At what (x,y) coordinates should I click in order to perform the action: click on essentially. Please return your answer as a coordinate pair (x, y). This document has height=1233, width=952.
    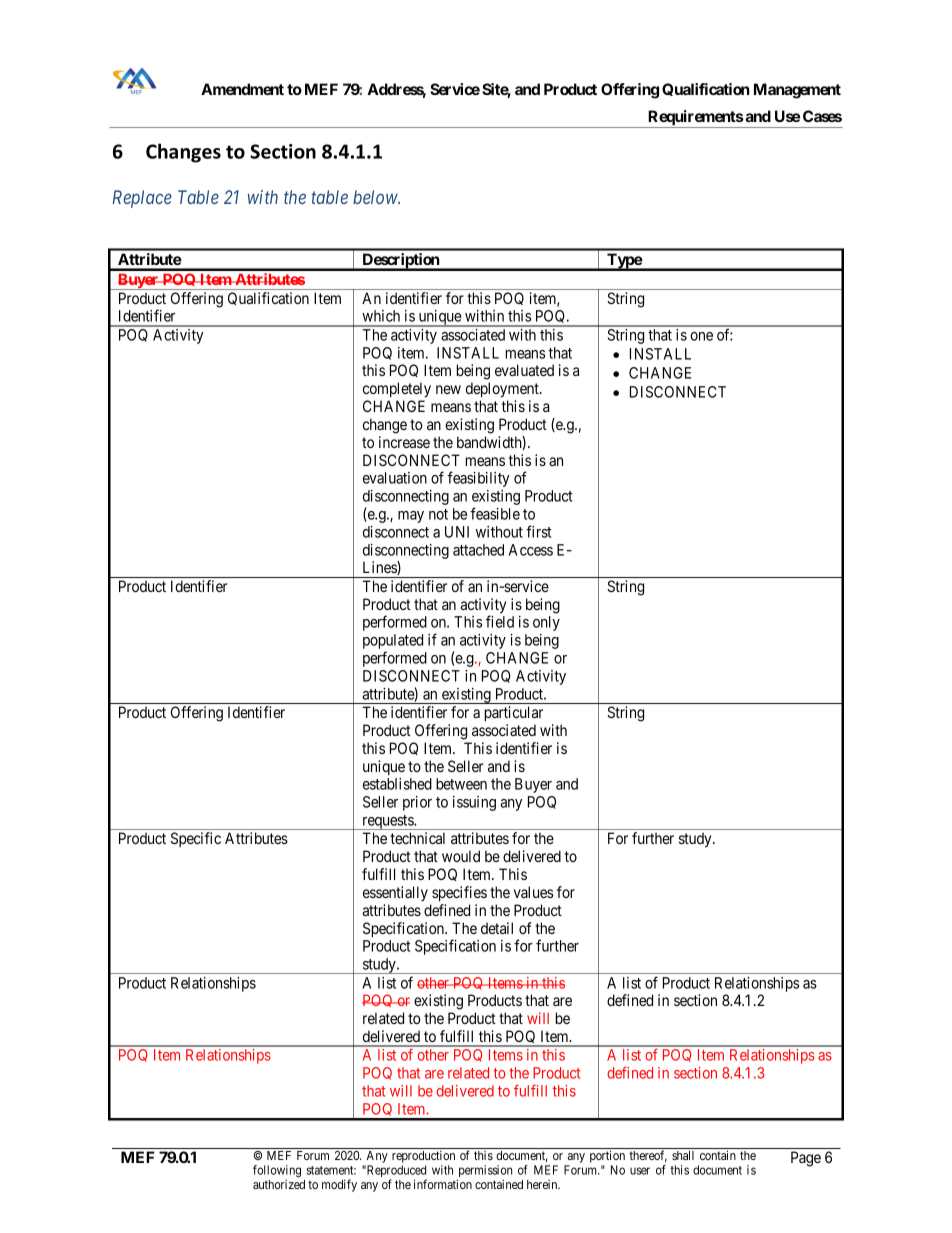
    Looking at the image, I should click on (395, 893).
